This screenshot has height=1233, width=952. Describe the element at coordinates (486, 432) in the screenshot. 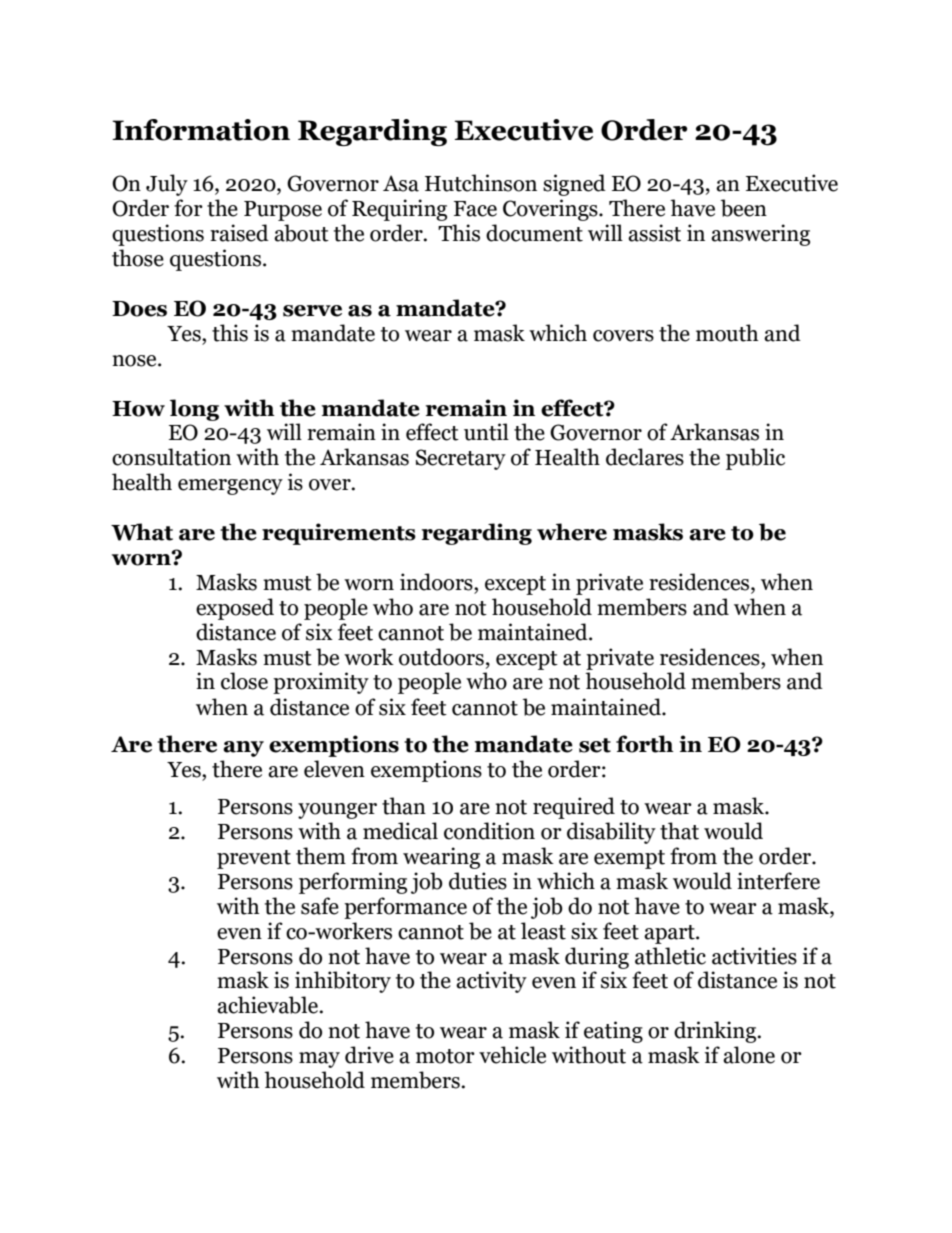

I see `until` at that location.
